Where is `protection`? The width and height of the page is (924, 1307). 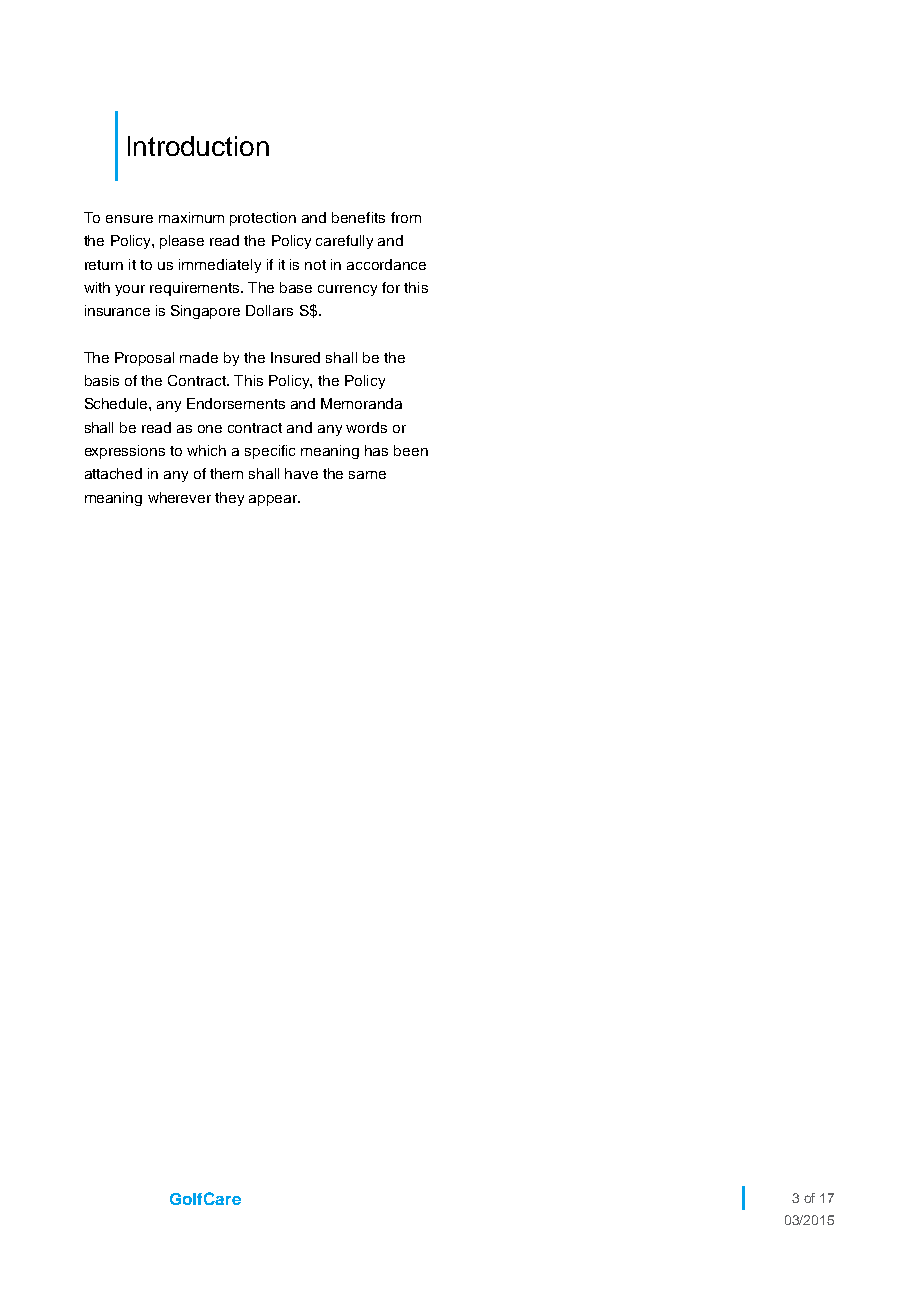
protection is located at coordinates (263, 219).
